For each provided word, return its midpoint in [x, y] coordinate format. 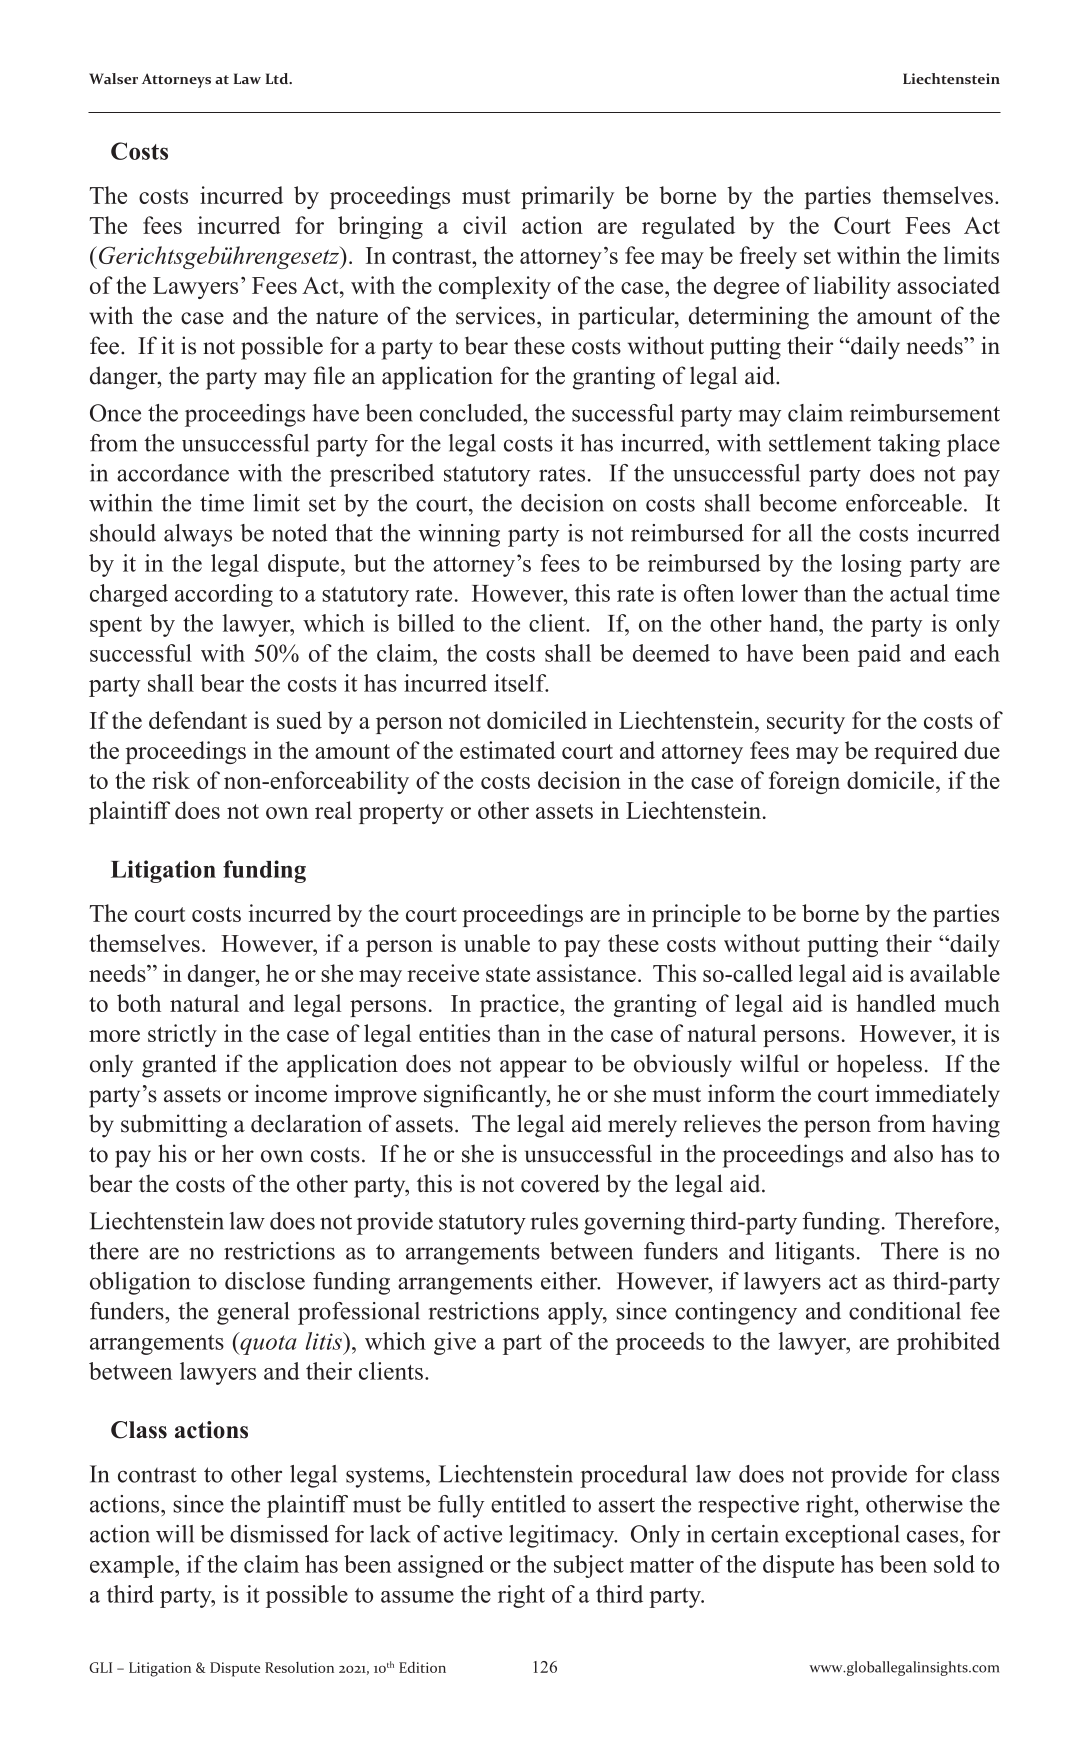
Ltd [278, 78]
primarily [567, 197]
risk [171, 780]
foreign [804, 782]
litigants [814, 1253]
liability [852, 287]
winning [459, 535]
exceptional [842, 1536]
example [133, 1566]
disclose [265, 1281]
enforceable [904, 503]
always [198, 535]
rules [554, 1221]
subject [589, 1566]
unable [497, 943]
